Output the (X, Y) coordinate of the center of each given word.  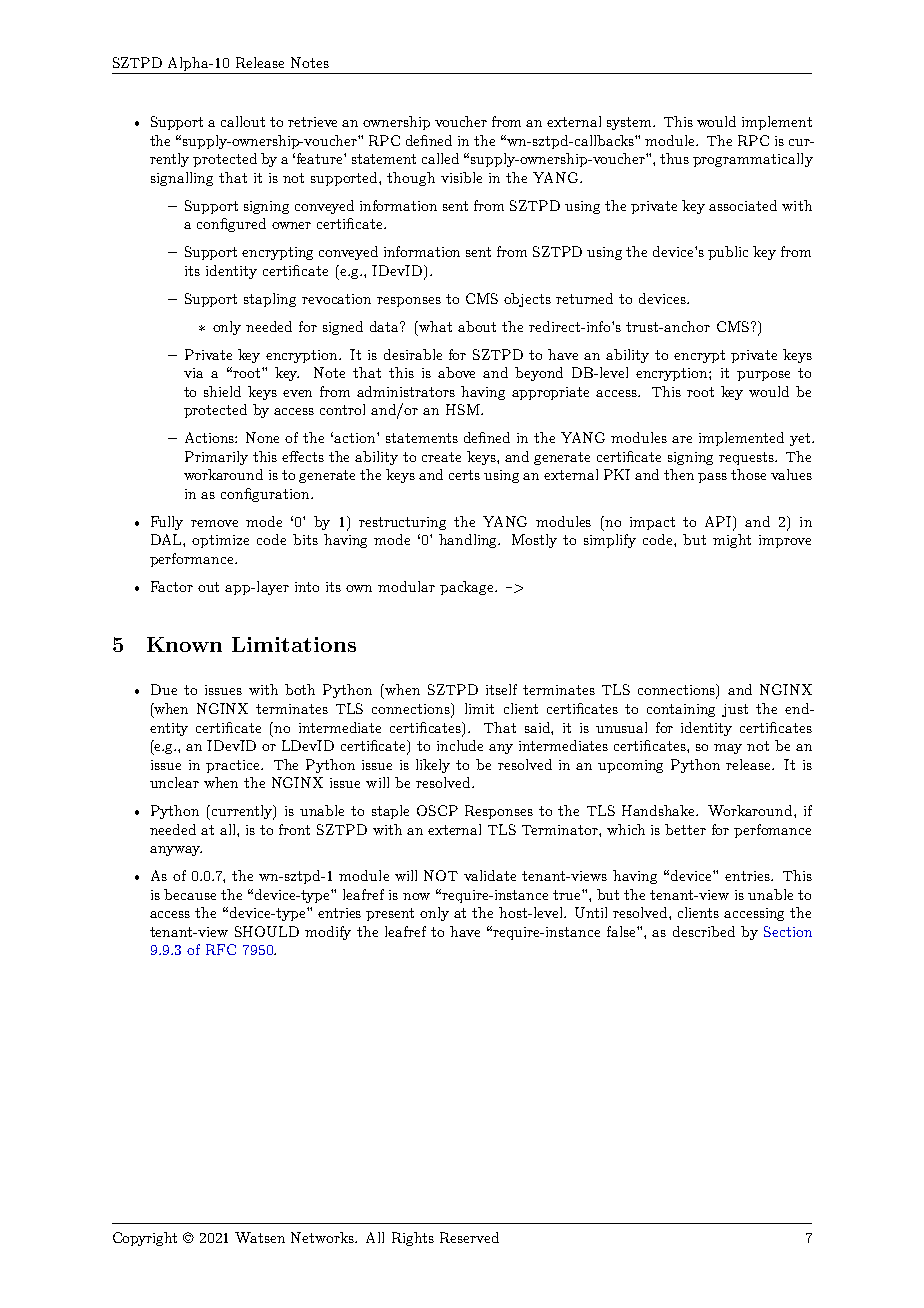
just (735, 710)
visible (461, 177)
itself (501, 689)
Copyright (145, 1239)
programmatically (753, 160)
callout (243, 121)
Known (184, 644)
